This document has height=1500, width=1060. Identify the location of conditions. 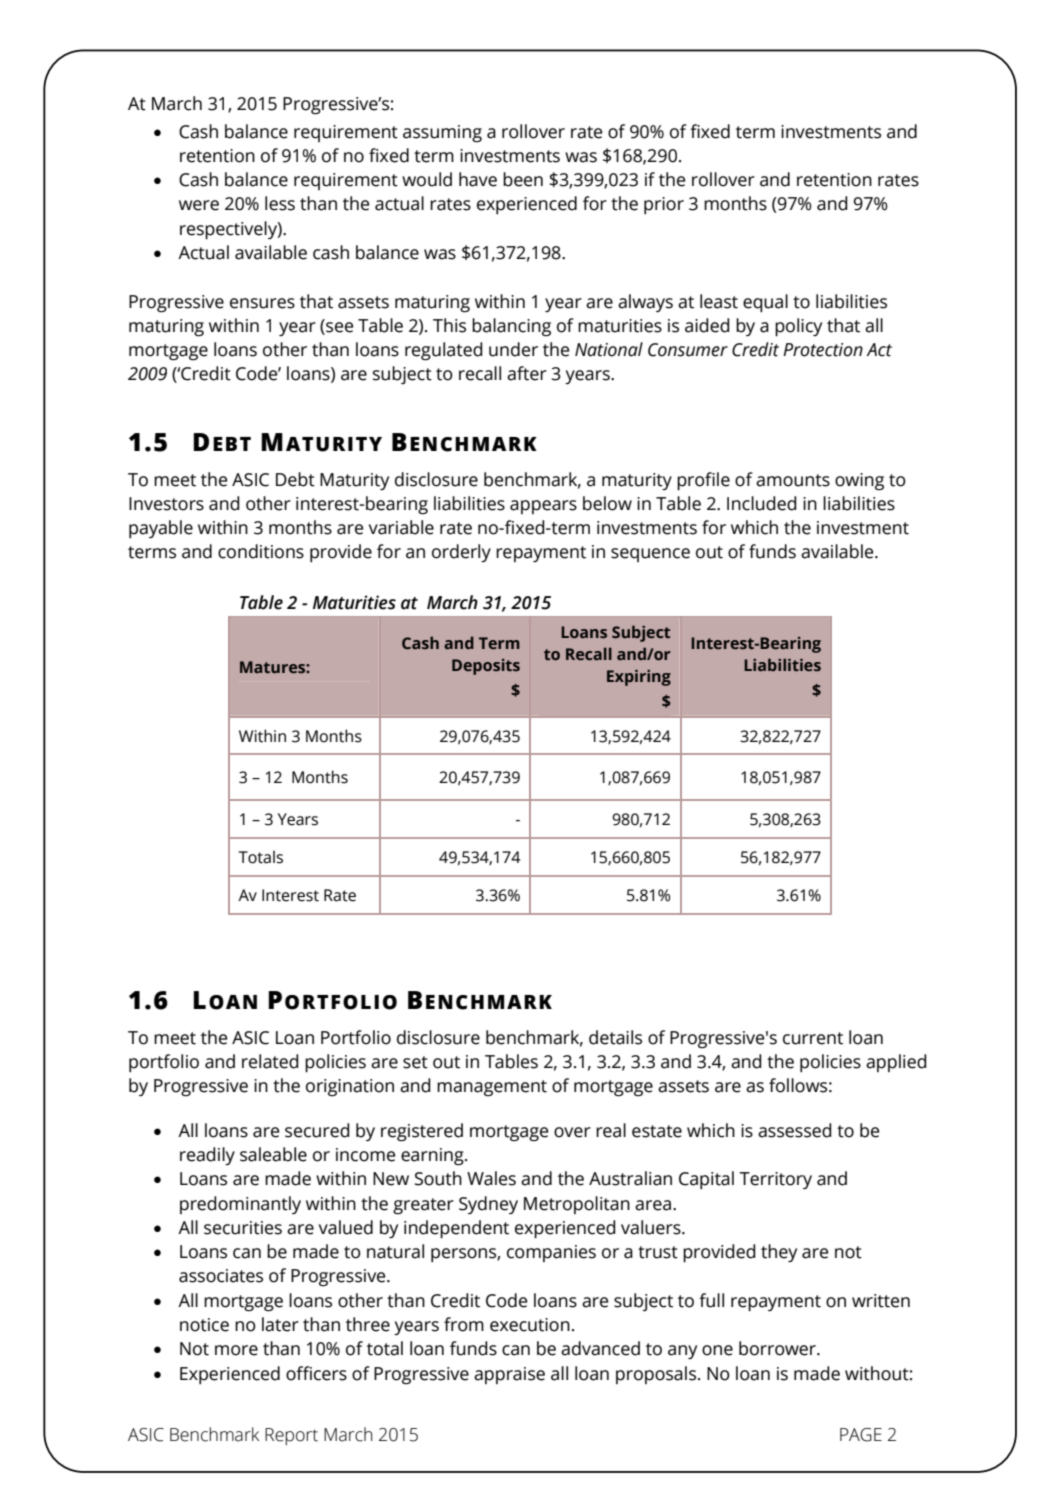
(261, 551).
